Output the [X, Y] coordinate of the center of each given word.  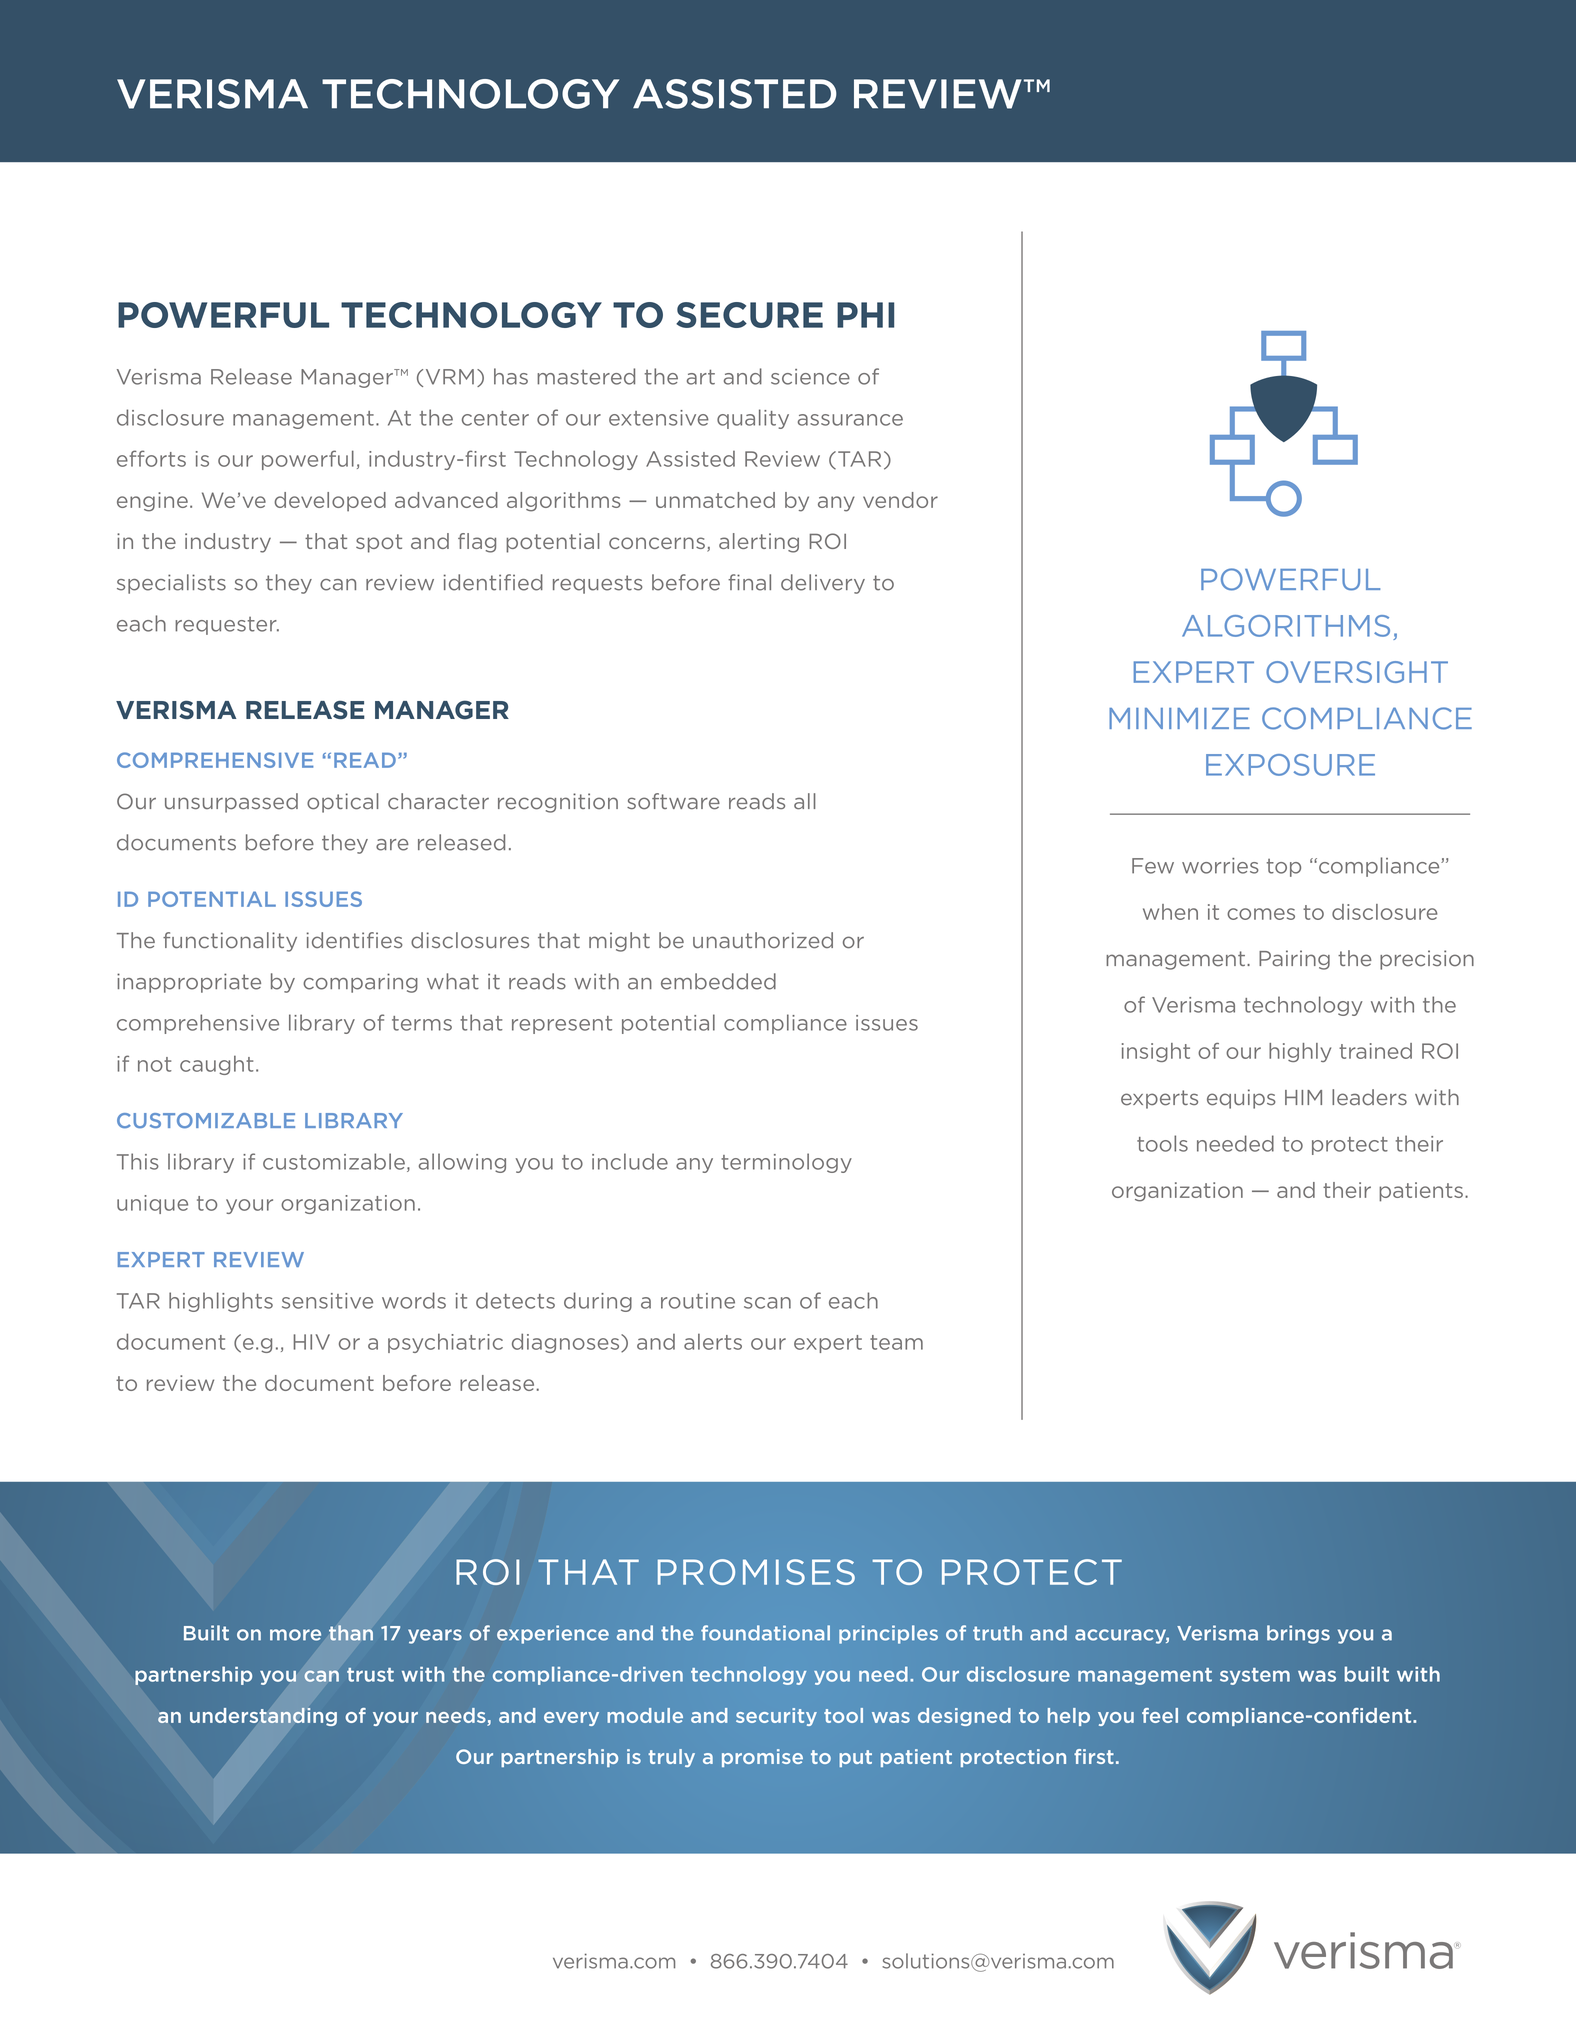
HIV [311, 1342]
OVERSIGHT [1357, 672]
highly [1300, 1052]
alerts [713, 1342]
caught [216, 1065]
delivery [823, 584]
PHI [865, 315]
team [896, 1342]
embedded [718, 981]
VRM [450, 377]
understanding [263, 1716]
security [776, 1717]
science [810, 377]
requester [227, 626]
